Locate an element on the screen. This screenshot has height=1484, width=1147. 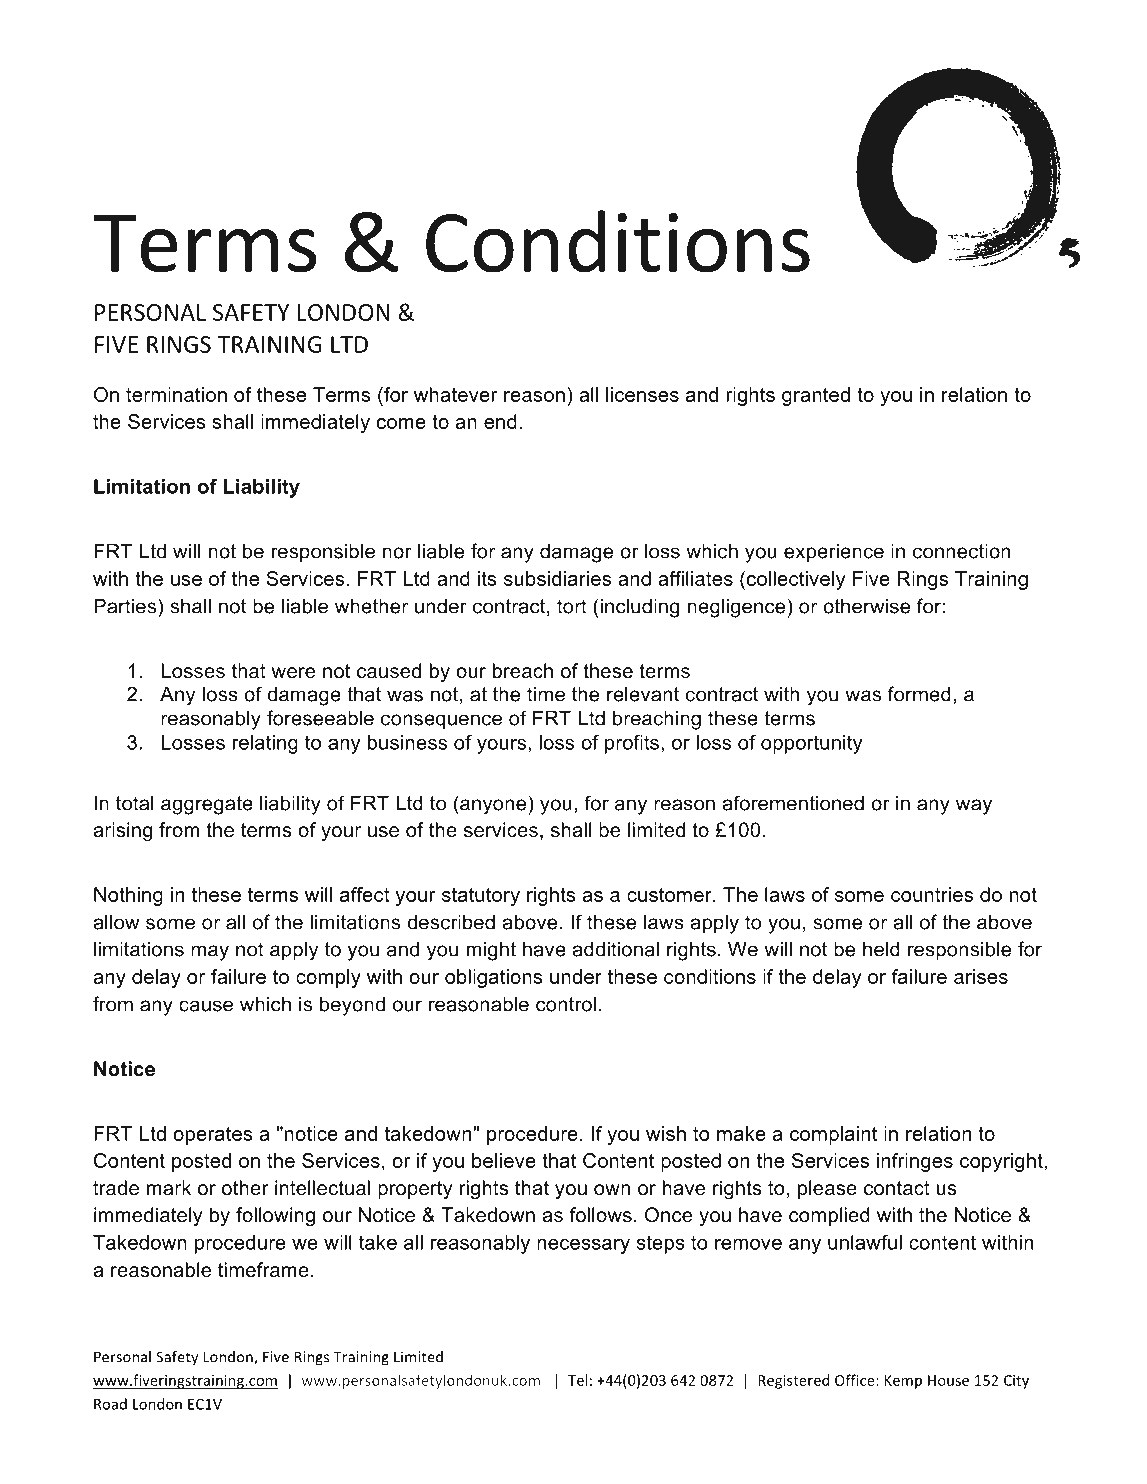
following is located at coordinates (275, 1217).
